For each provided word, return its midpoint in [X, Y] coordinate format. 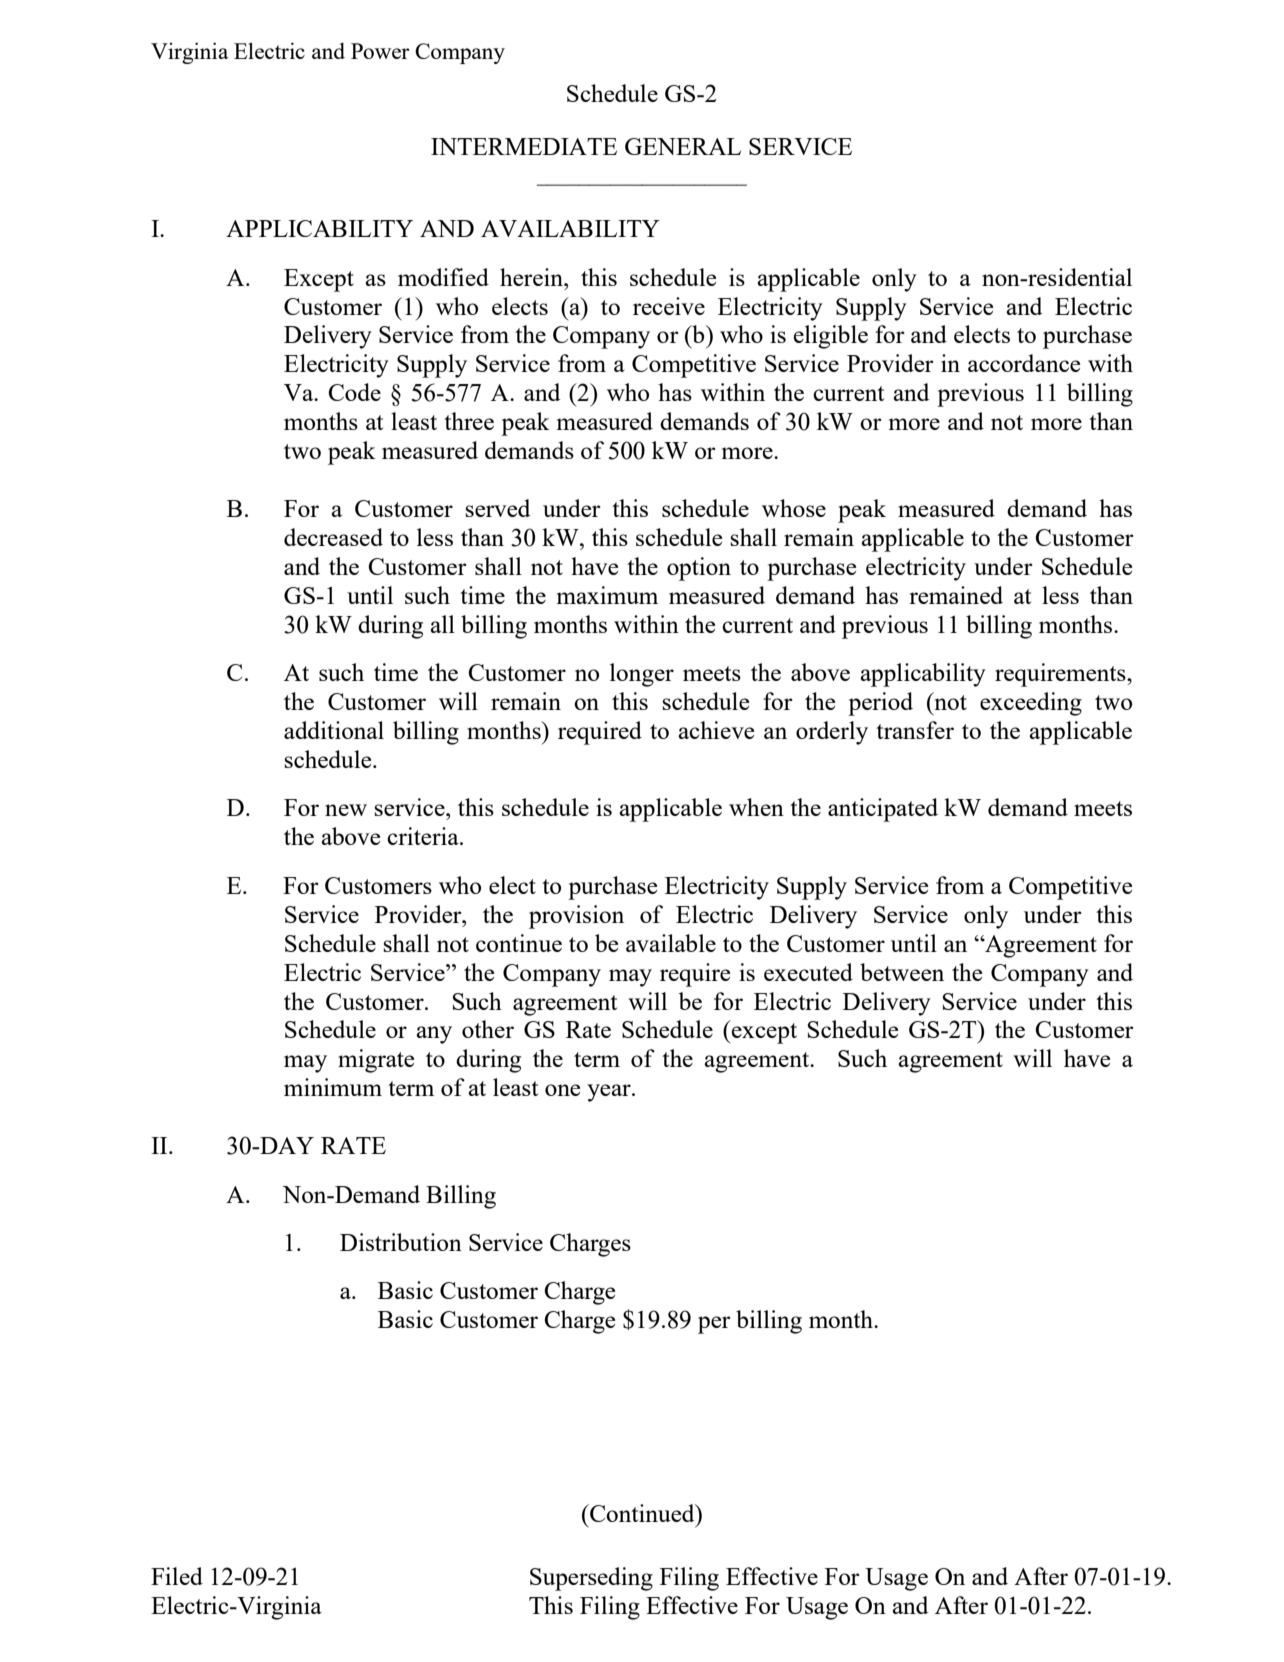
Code [354, 392]
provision [576, 917]
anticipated [883, 810]
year [610, 1093]
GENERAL [683, 146]
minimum [333, 1087]
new [346, 810]
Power [380, 51]
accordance [1024, 363]
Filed [177, 1576]
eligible [831, 337]
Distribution [401, 1242]
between [902, 972]
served [497, 508]
